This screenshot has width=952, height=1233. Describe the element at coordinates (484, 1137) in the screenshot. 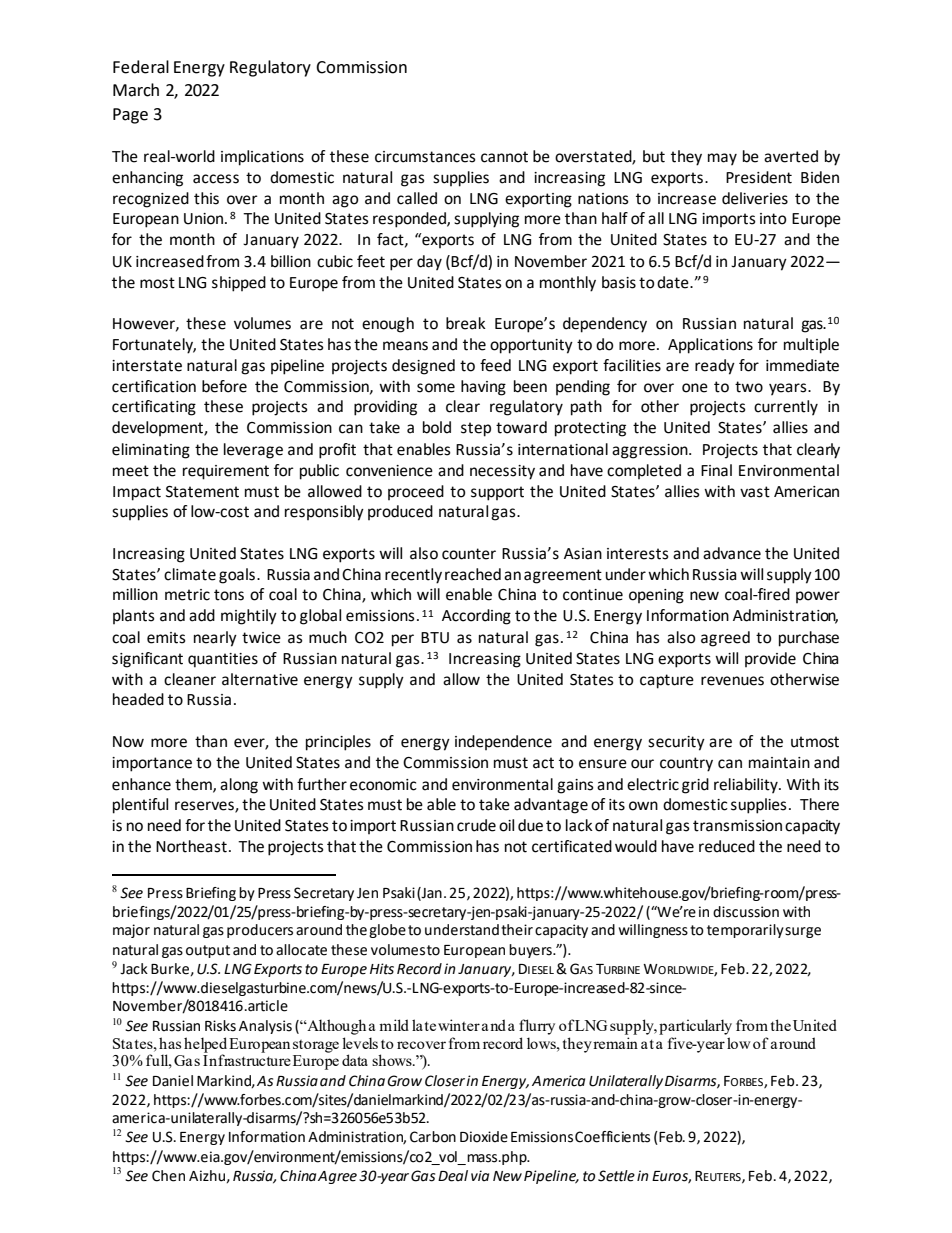

I see `Dioxide` at that location.
